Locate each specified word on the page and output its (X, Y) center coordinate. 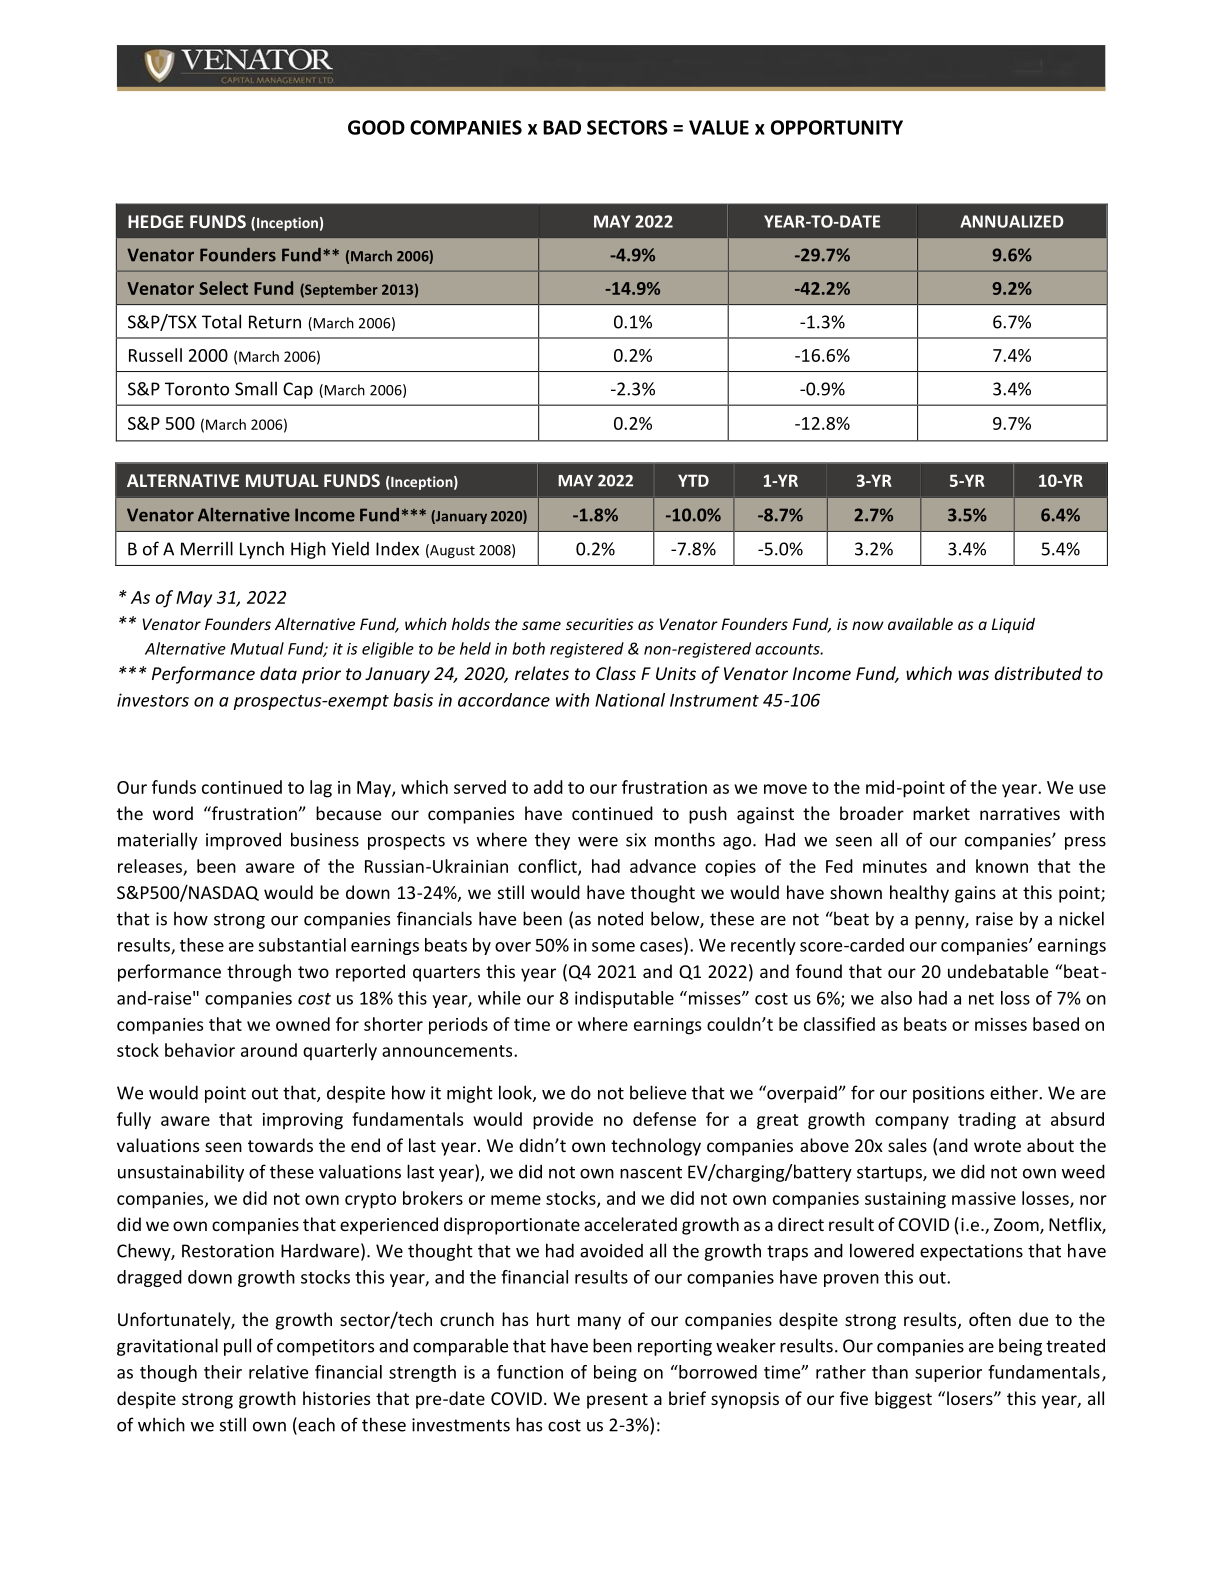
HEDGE (156, 221)
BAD (562, 127)
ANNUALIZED (1012, 221)
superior (948, 1373)
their (223, 1372)
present (617, 1401)
